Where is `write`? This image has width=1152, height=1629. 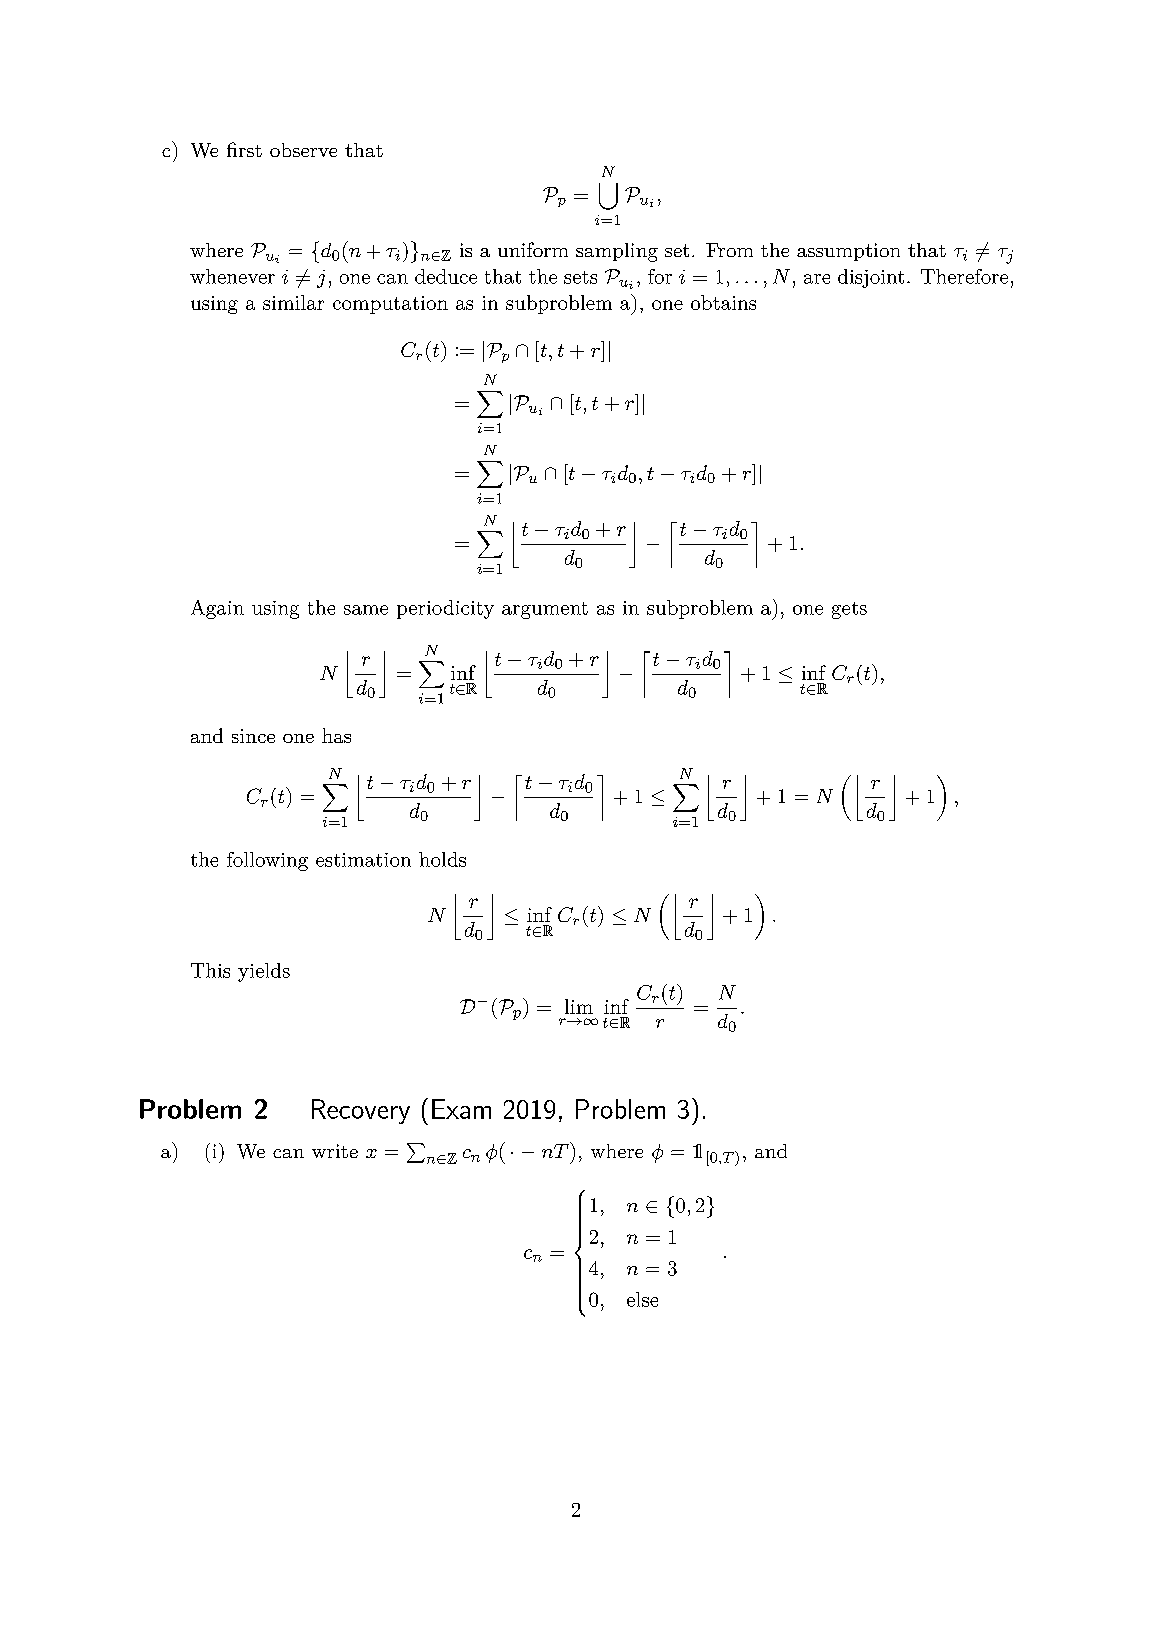
write is located at coordinates (335, 1151).
